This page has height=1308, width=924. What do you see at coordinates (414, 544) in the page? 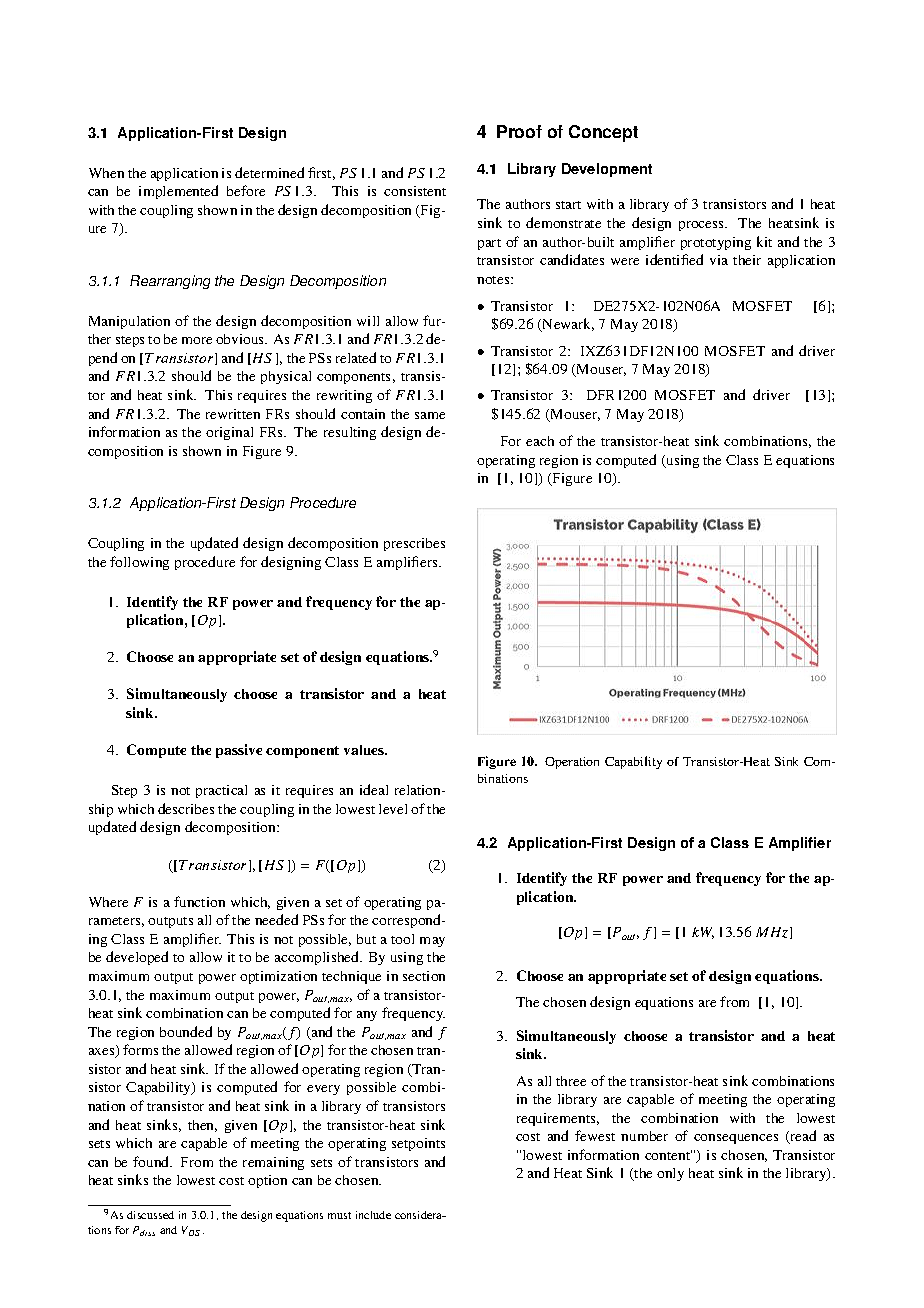
I see `prescribes` at bounding box center [414, 544].
